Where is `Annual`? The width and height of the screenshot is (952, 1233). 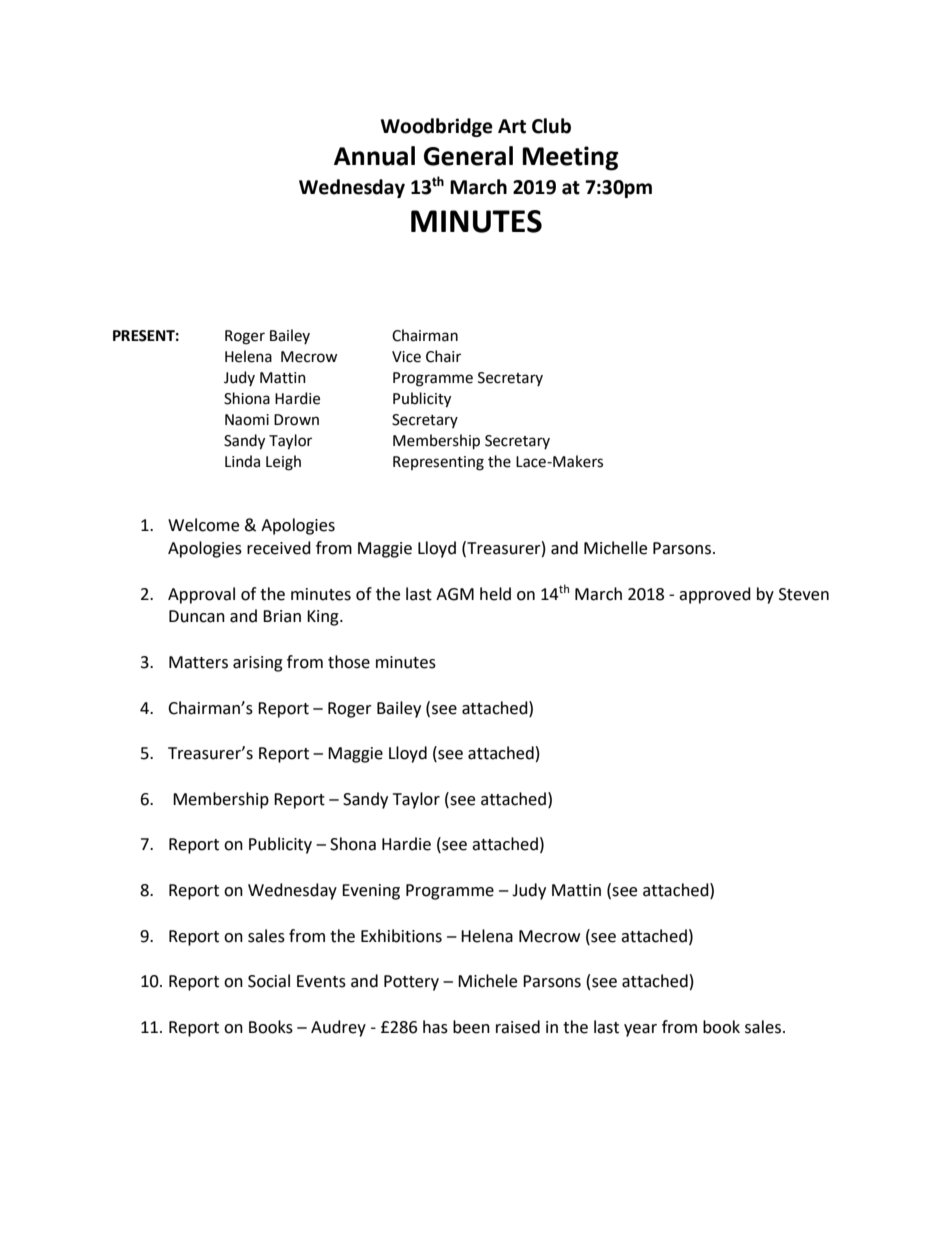 Annual is located at coordinates (374, 156).
